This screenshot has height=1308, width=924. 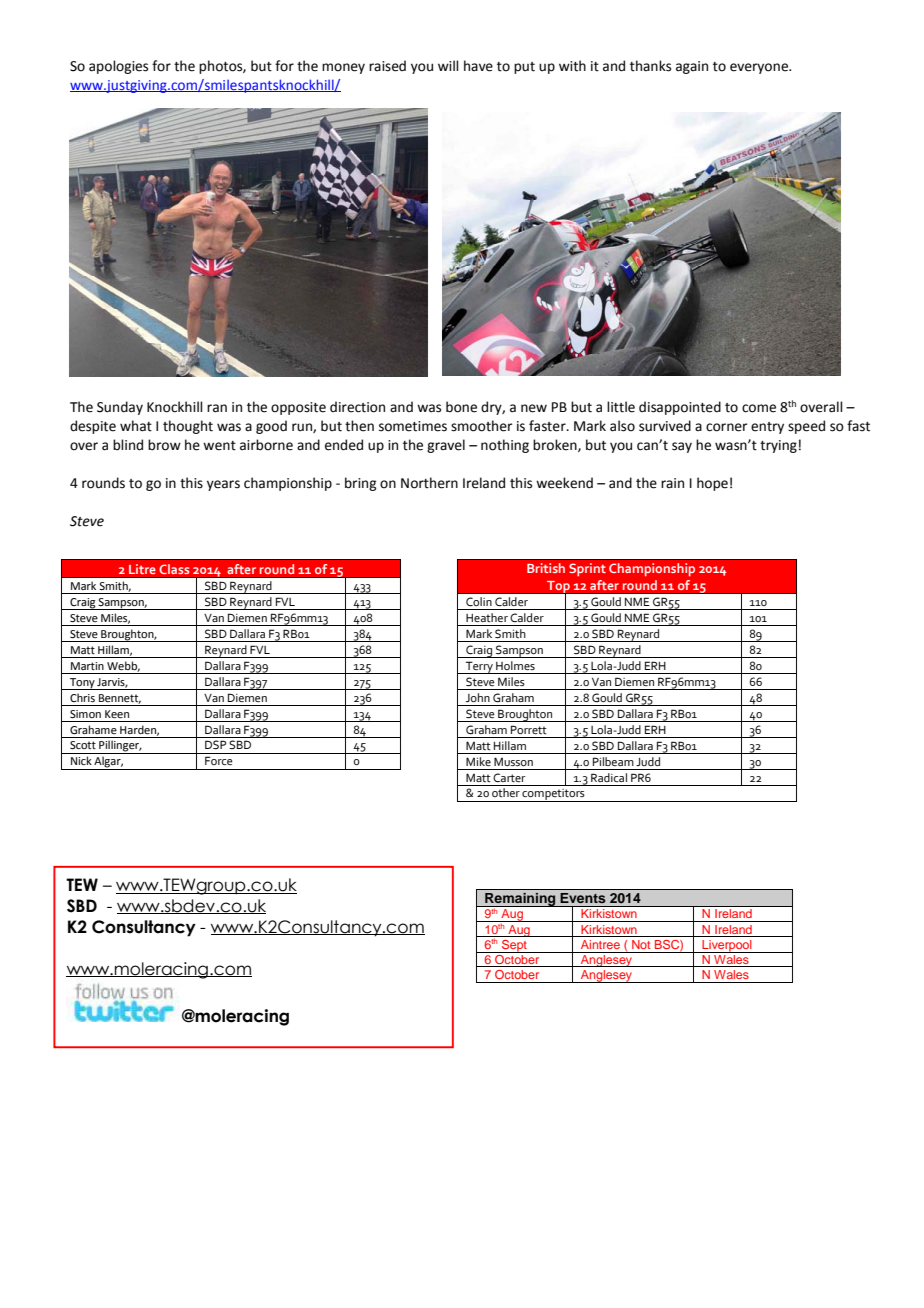 I want to click on hope, so click(x=712, y=484).
